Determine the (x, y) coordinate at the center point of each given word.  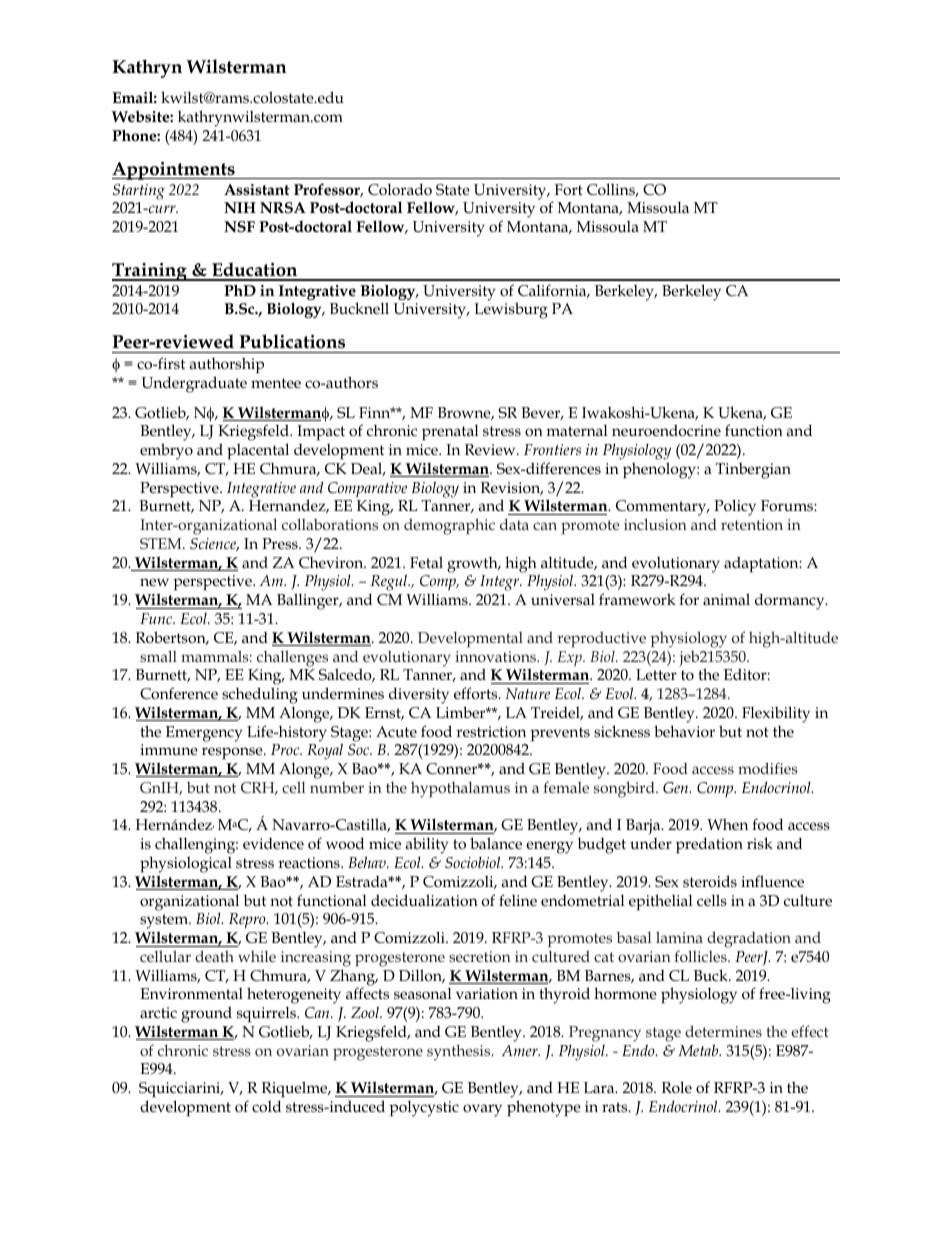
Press (281, 543)
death (214, 956)
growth (473, 565)
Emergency (204, 734)
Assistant (257, 190)
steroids (710, 881)
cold (266, 1106)
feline (518, 900)
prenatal (450, 432)
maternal (577, 430)
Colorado (400, 189)
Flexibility (776, 714)
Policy (735, 507)
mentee (276, 383)
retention (752, 524)
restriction (491, 732)
